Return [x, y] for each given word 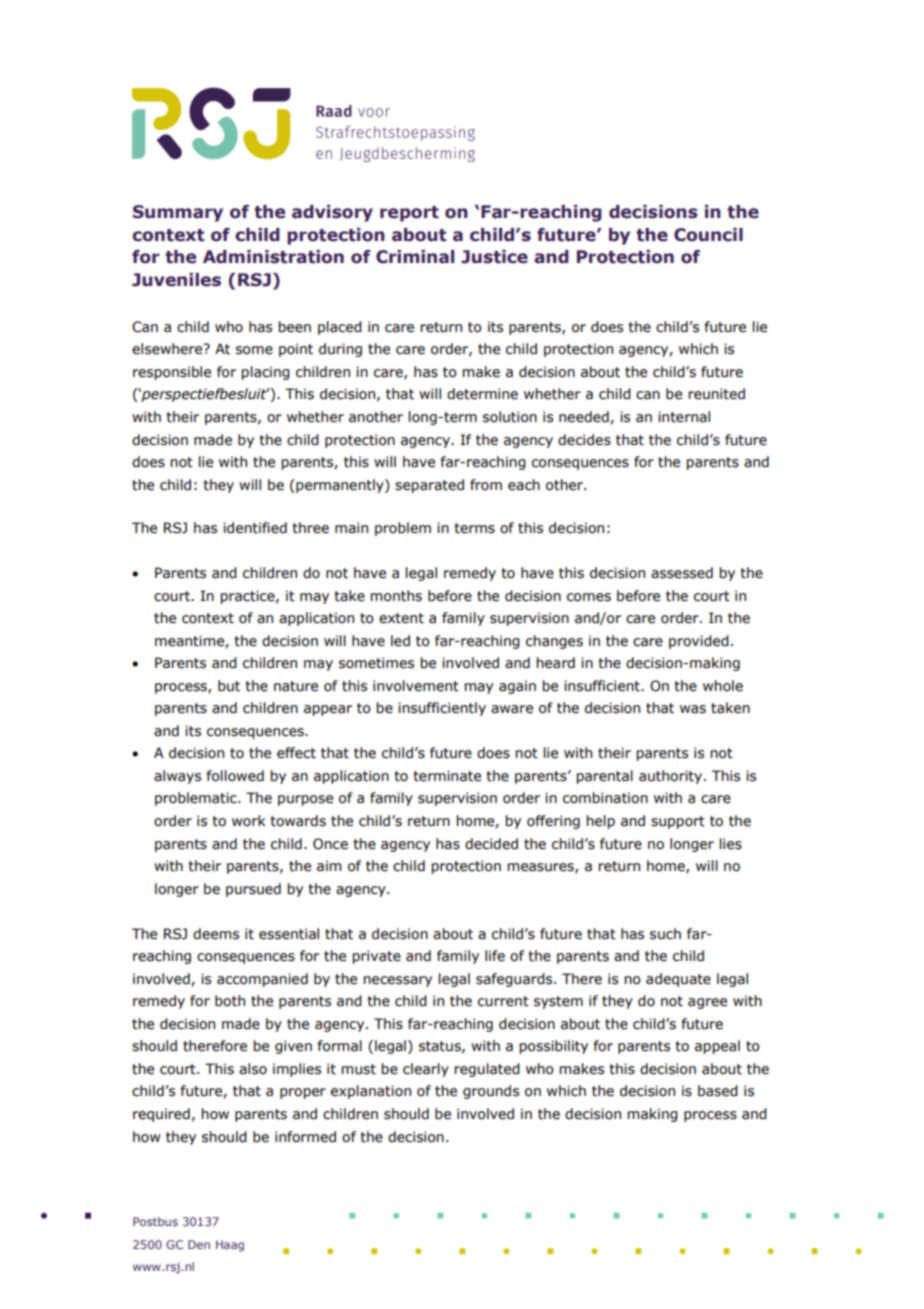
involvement [416, 686]
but [229, 686]
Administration [273, 257]
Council [708, 235]
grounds [491, 1092]
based [718, 1091]
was [693, 709]
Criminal [415, 257]
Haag [230, 1246]
